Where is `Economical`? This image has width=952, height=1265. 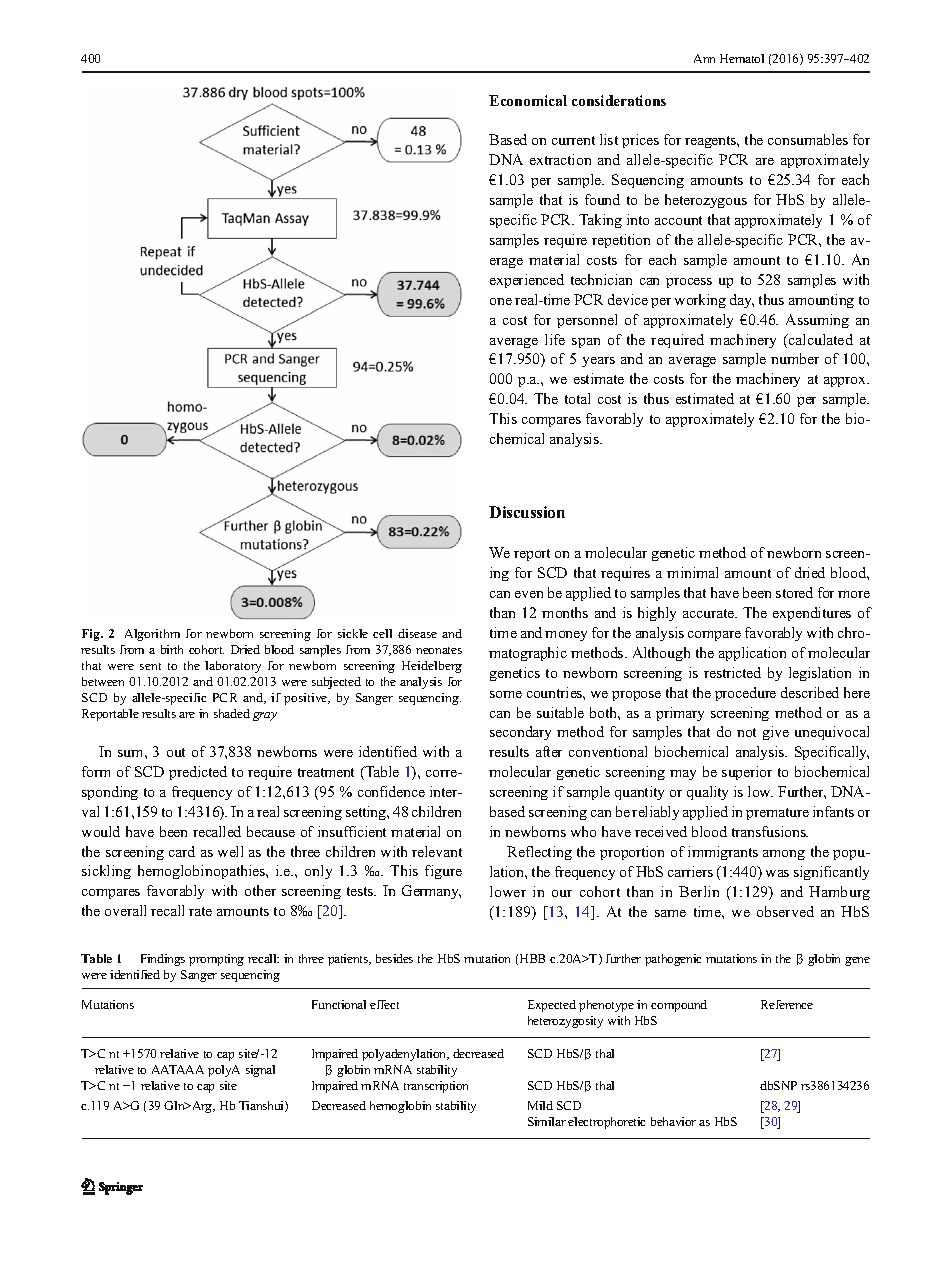 Economical is located at coordinates (528, 100).
